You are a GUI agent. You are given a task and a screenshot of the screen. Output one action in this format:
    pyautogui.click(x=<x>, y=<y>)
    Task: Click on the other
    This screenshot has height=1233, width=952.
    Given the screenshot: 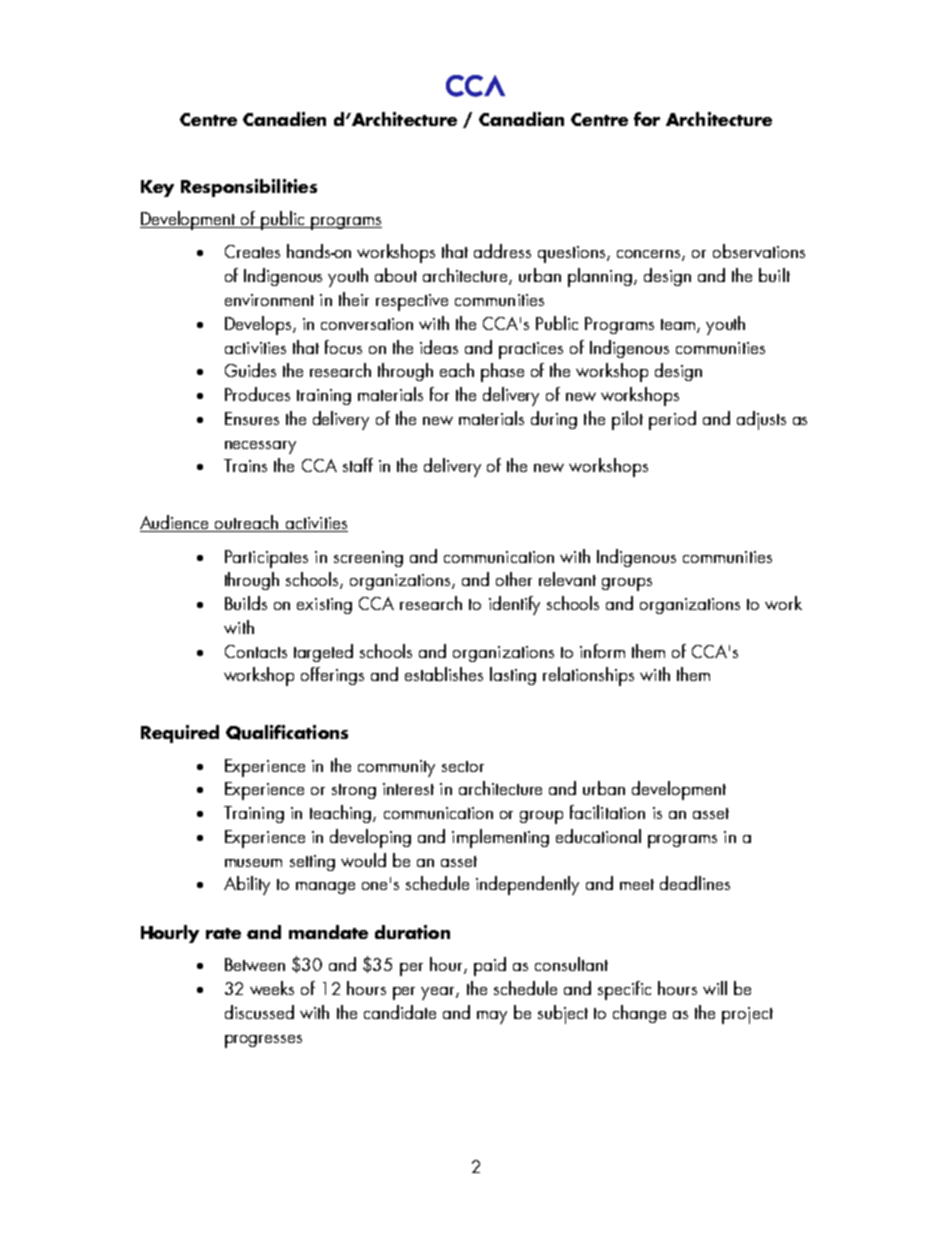 What is the action you would take?
    pyautogui.click(x=514, y=579)
